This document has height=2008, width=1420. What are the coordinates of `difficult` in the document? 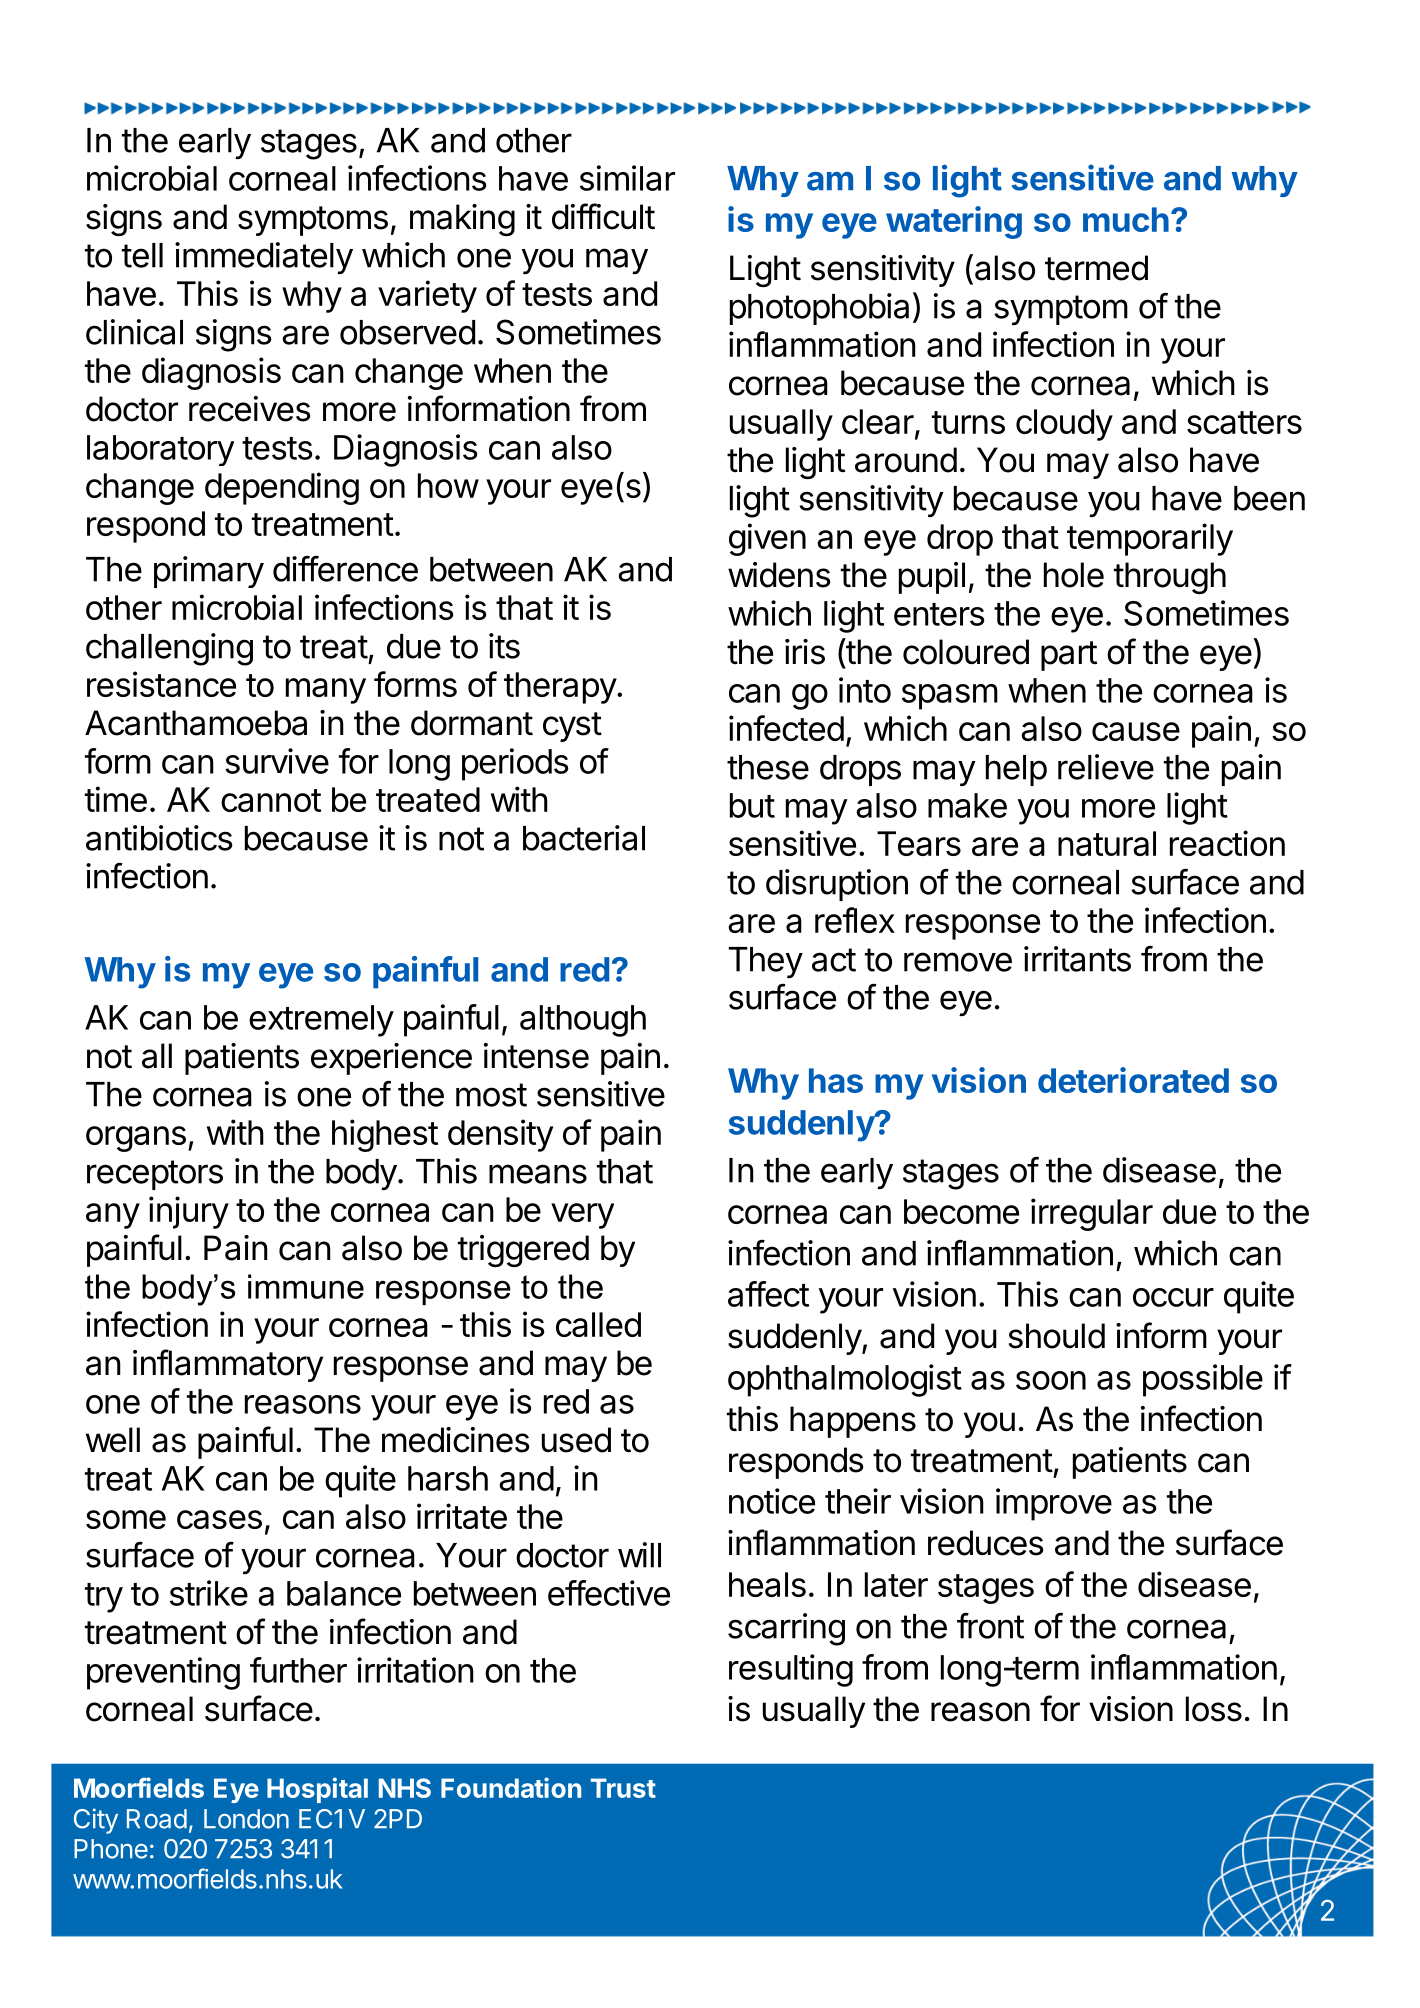 It's located at (603, 216).
